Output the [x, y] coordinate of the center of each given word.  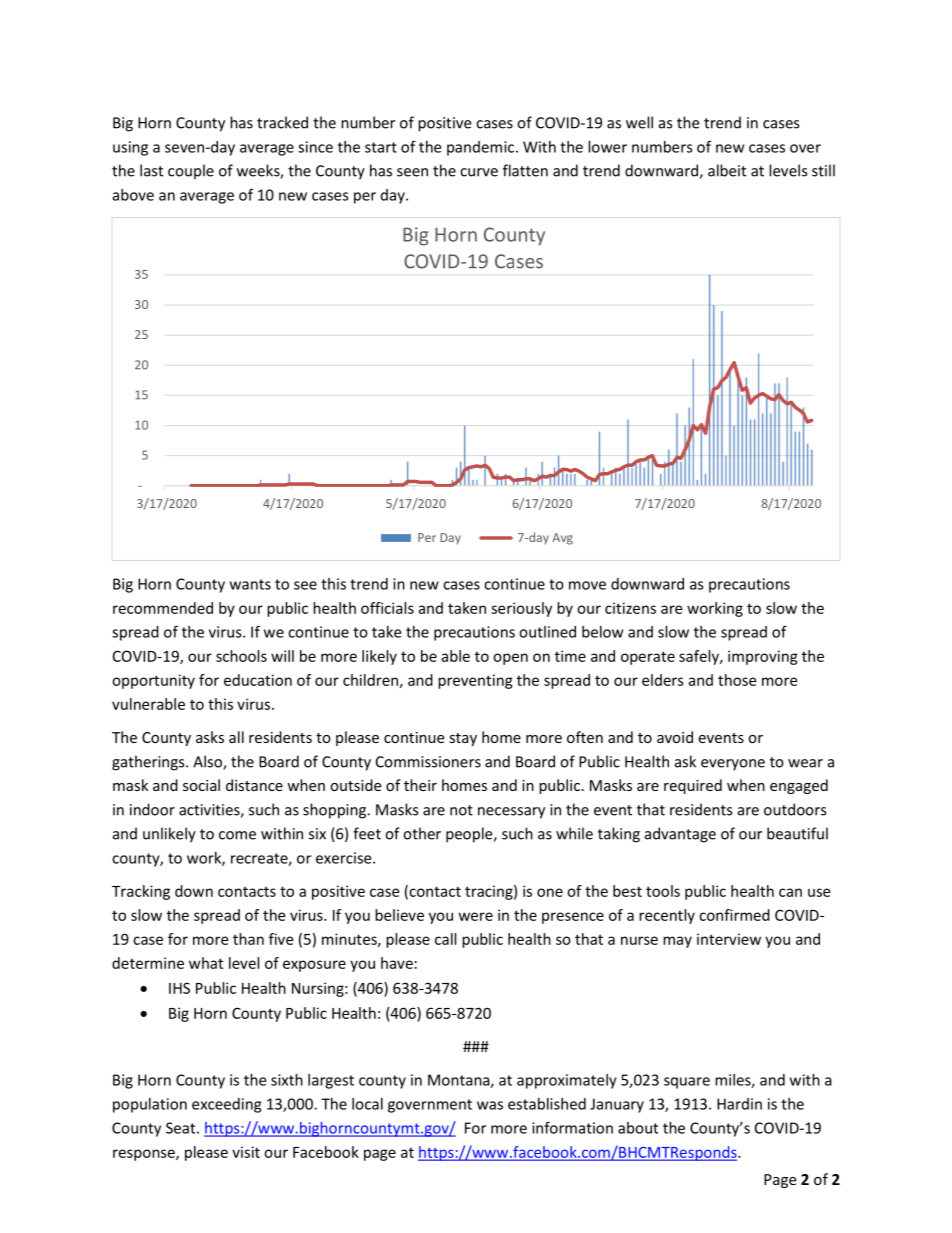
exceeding [226, 1105]
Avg [562, 539]
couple [191, 172]
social [201, 785]
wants [250, 584]
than [248, 939]
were [476, 916]
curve [479, 172]
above [133, 195]
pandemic [480, 148]
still [823, 170]
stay [463, 739]
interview [729, 939]
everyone [733, 765]
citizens [630, 608]
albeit [727, 170]
